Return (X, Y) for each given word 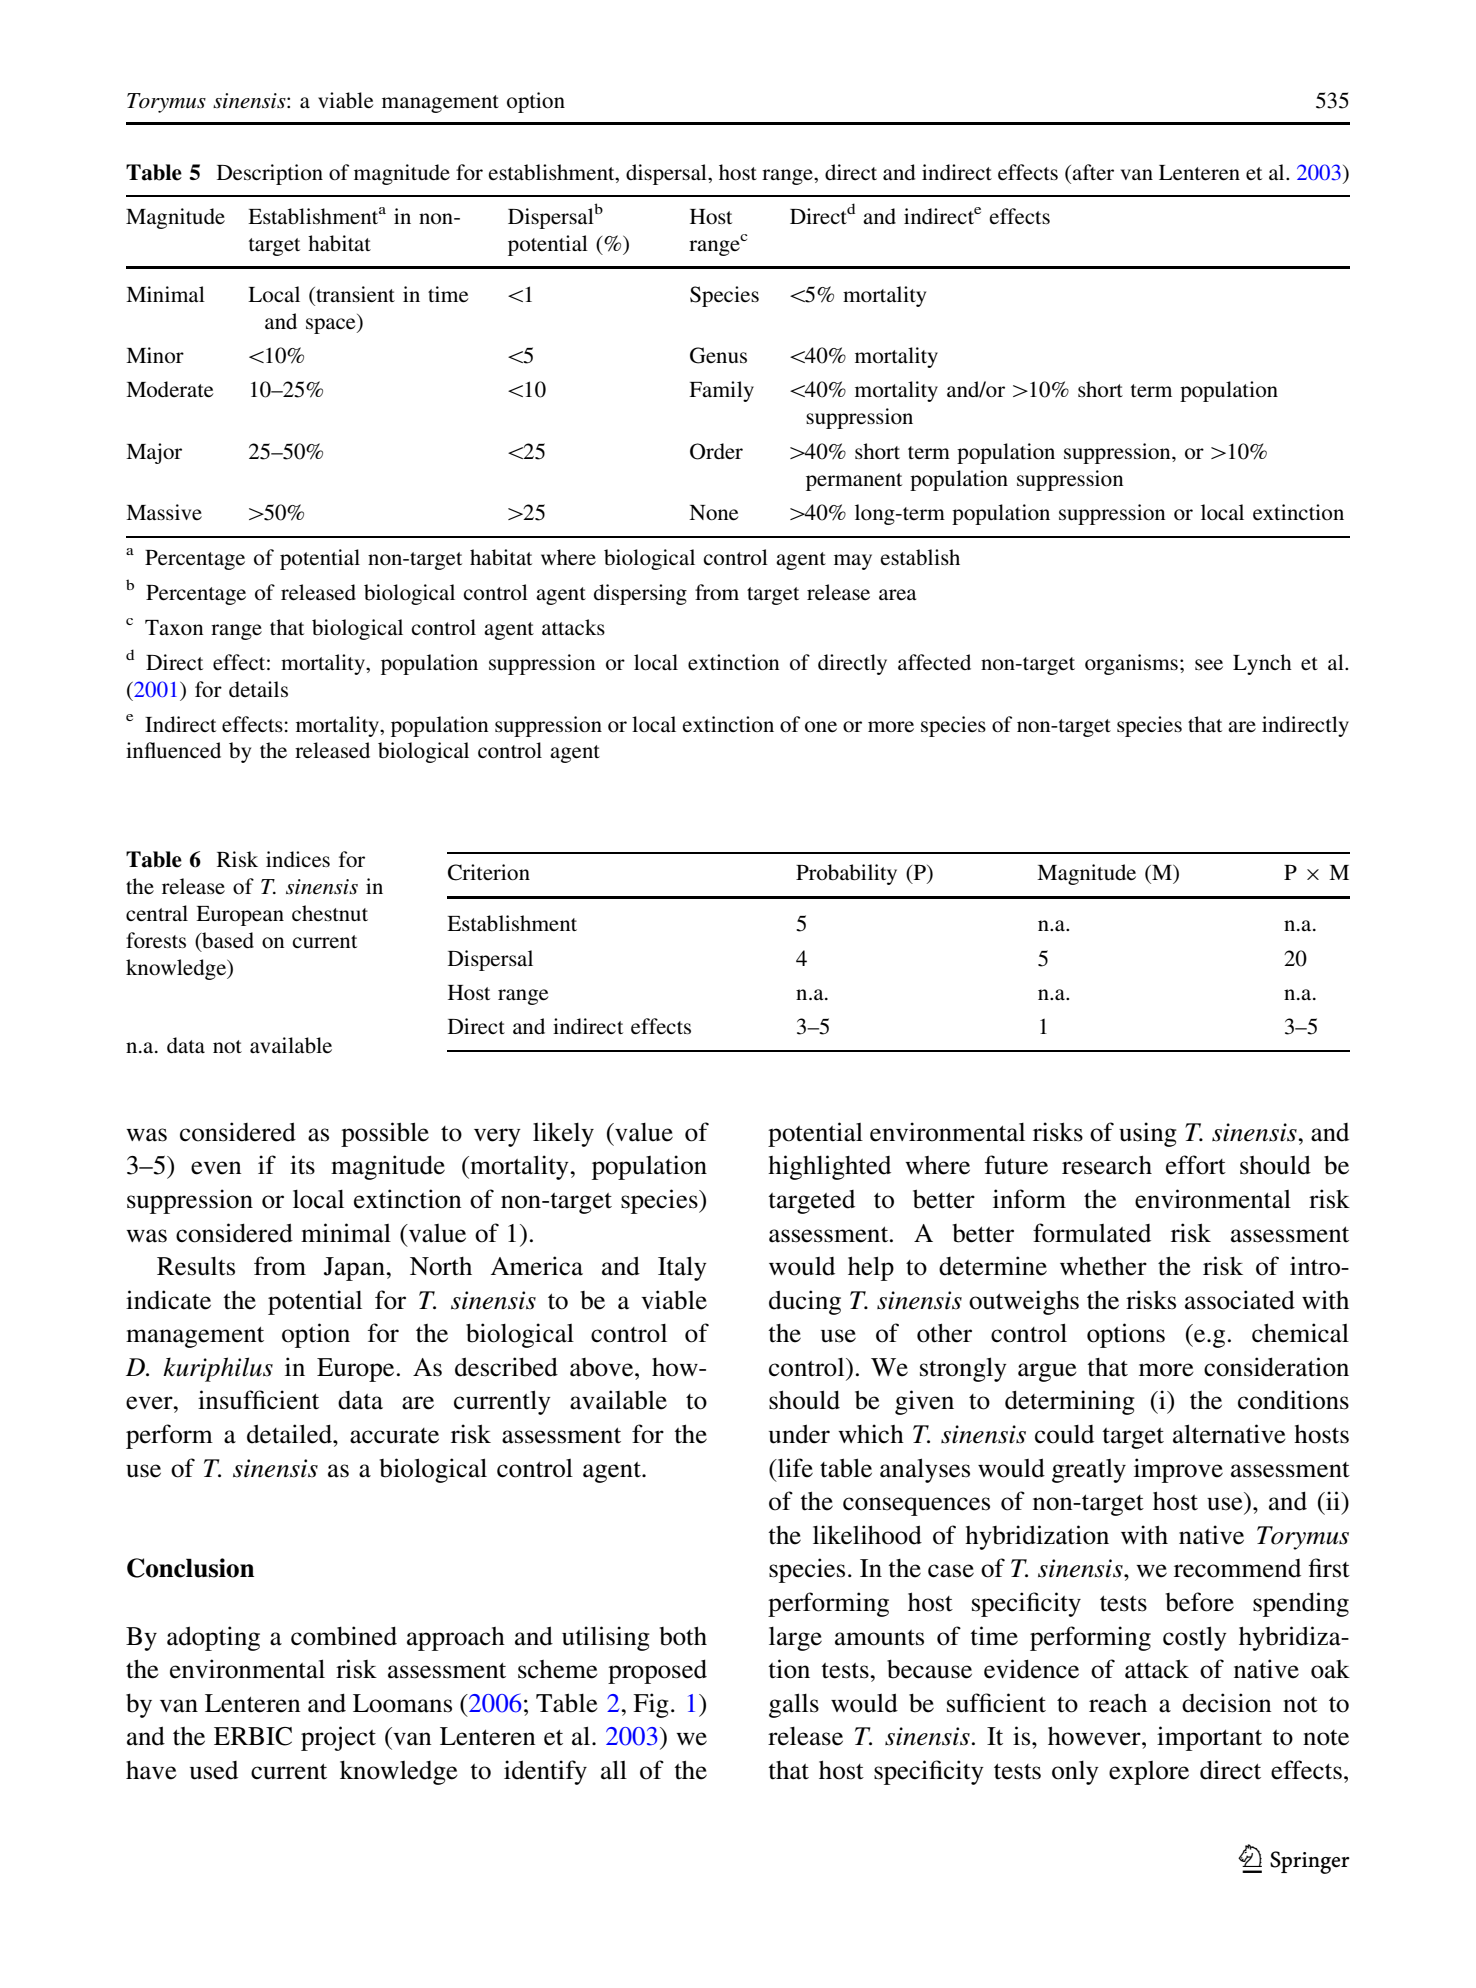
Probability (846, 874)
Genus (718, 355)
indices (298, 859)
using (1148, 1134)
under (799, 1434)
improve (1178, 1470)
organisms (1131, 664)
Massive (164, 512)
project (338, 1738)
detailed (290, 1434)
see (1209, 664)
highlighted (829, 1167)
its (302, 1165)
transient (354, 294)
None (714, 513)
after (1093, 172)
